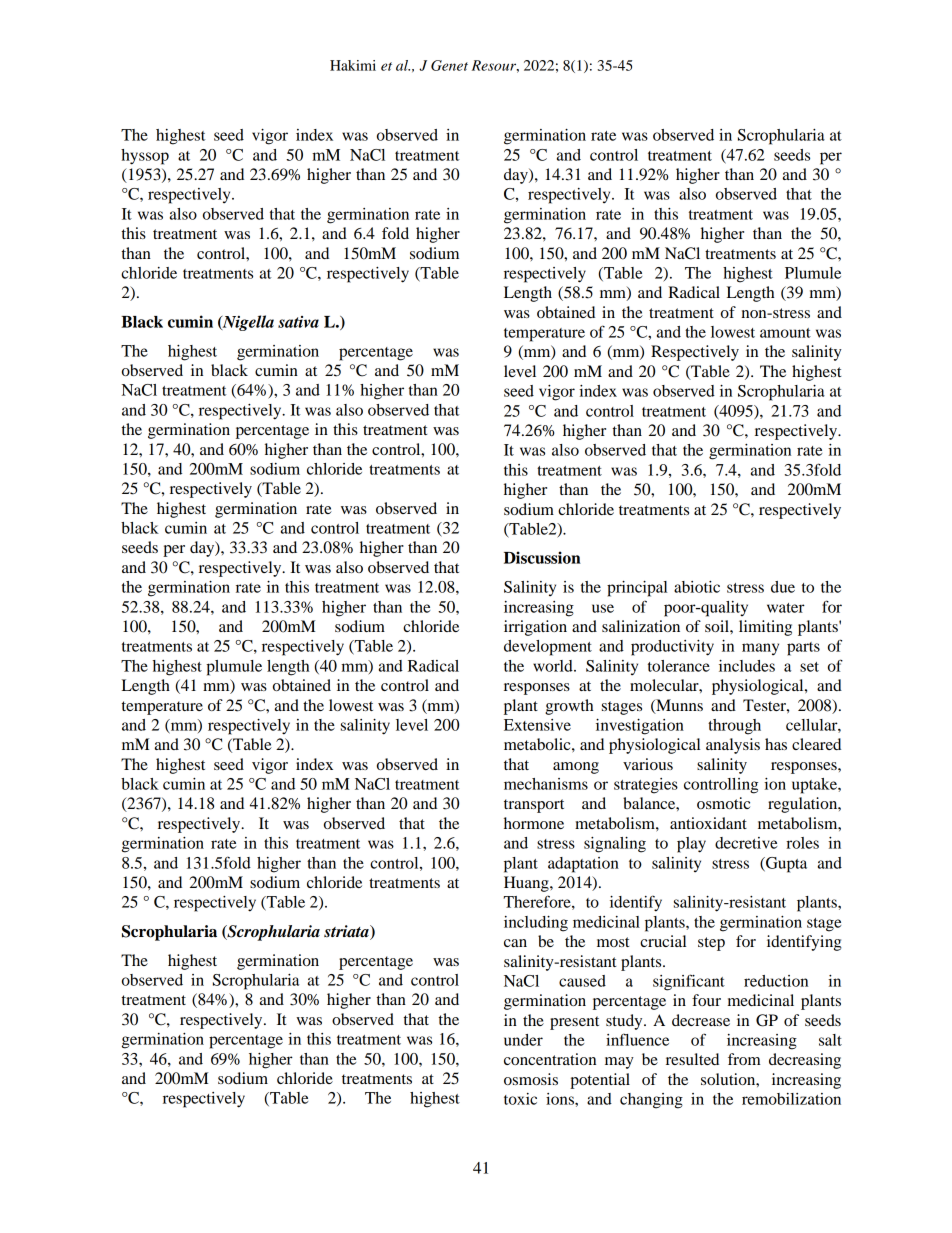 The image size is (952, 1233). Describe the element at coordinates (723, 803) in the document. I see `osmotic` at that location.
